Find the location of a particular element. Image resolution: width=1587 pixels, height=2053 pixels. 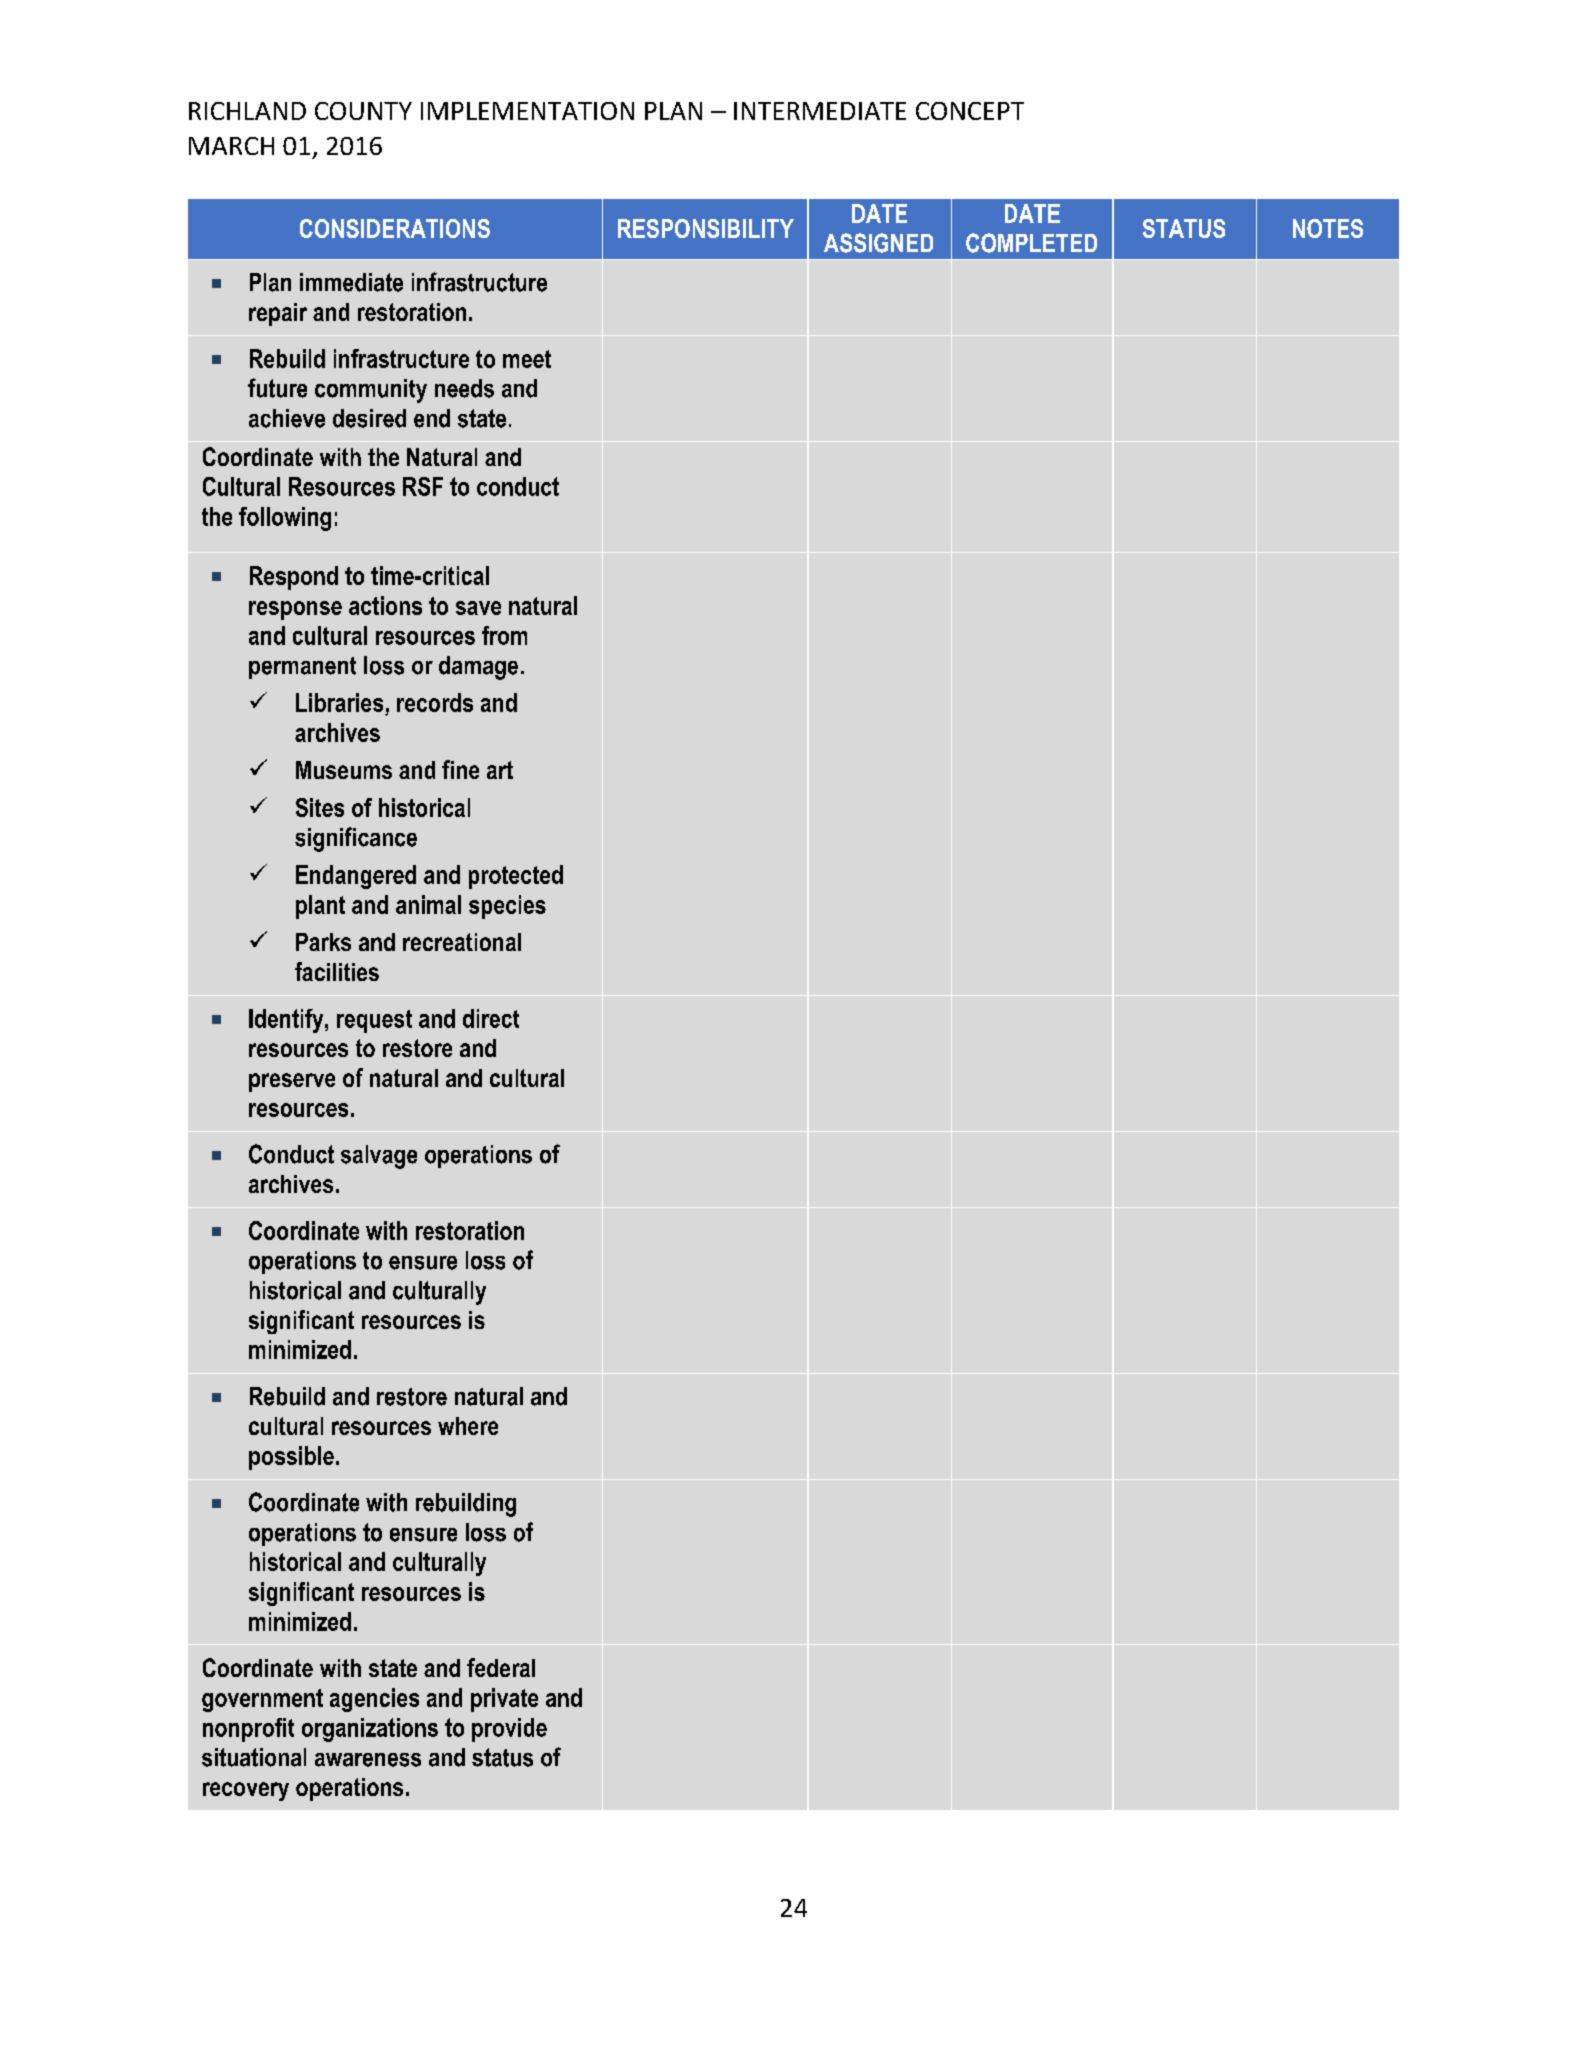

art is located at coordinates (500, 770).
